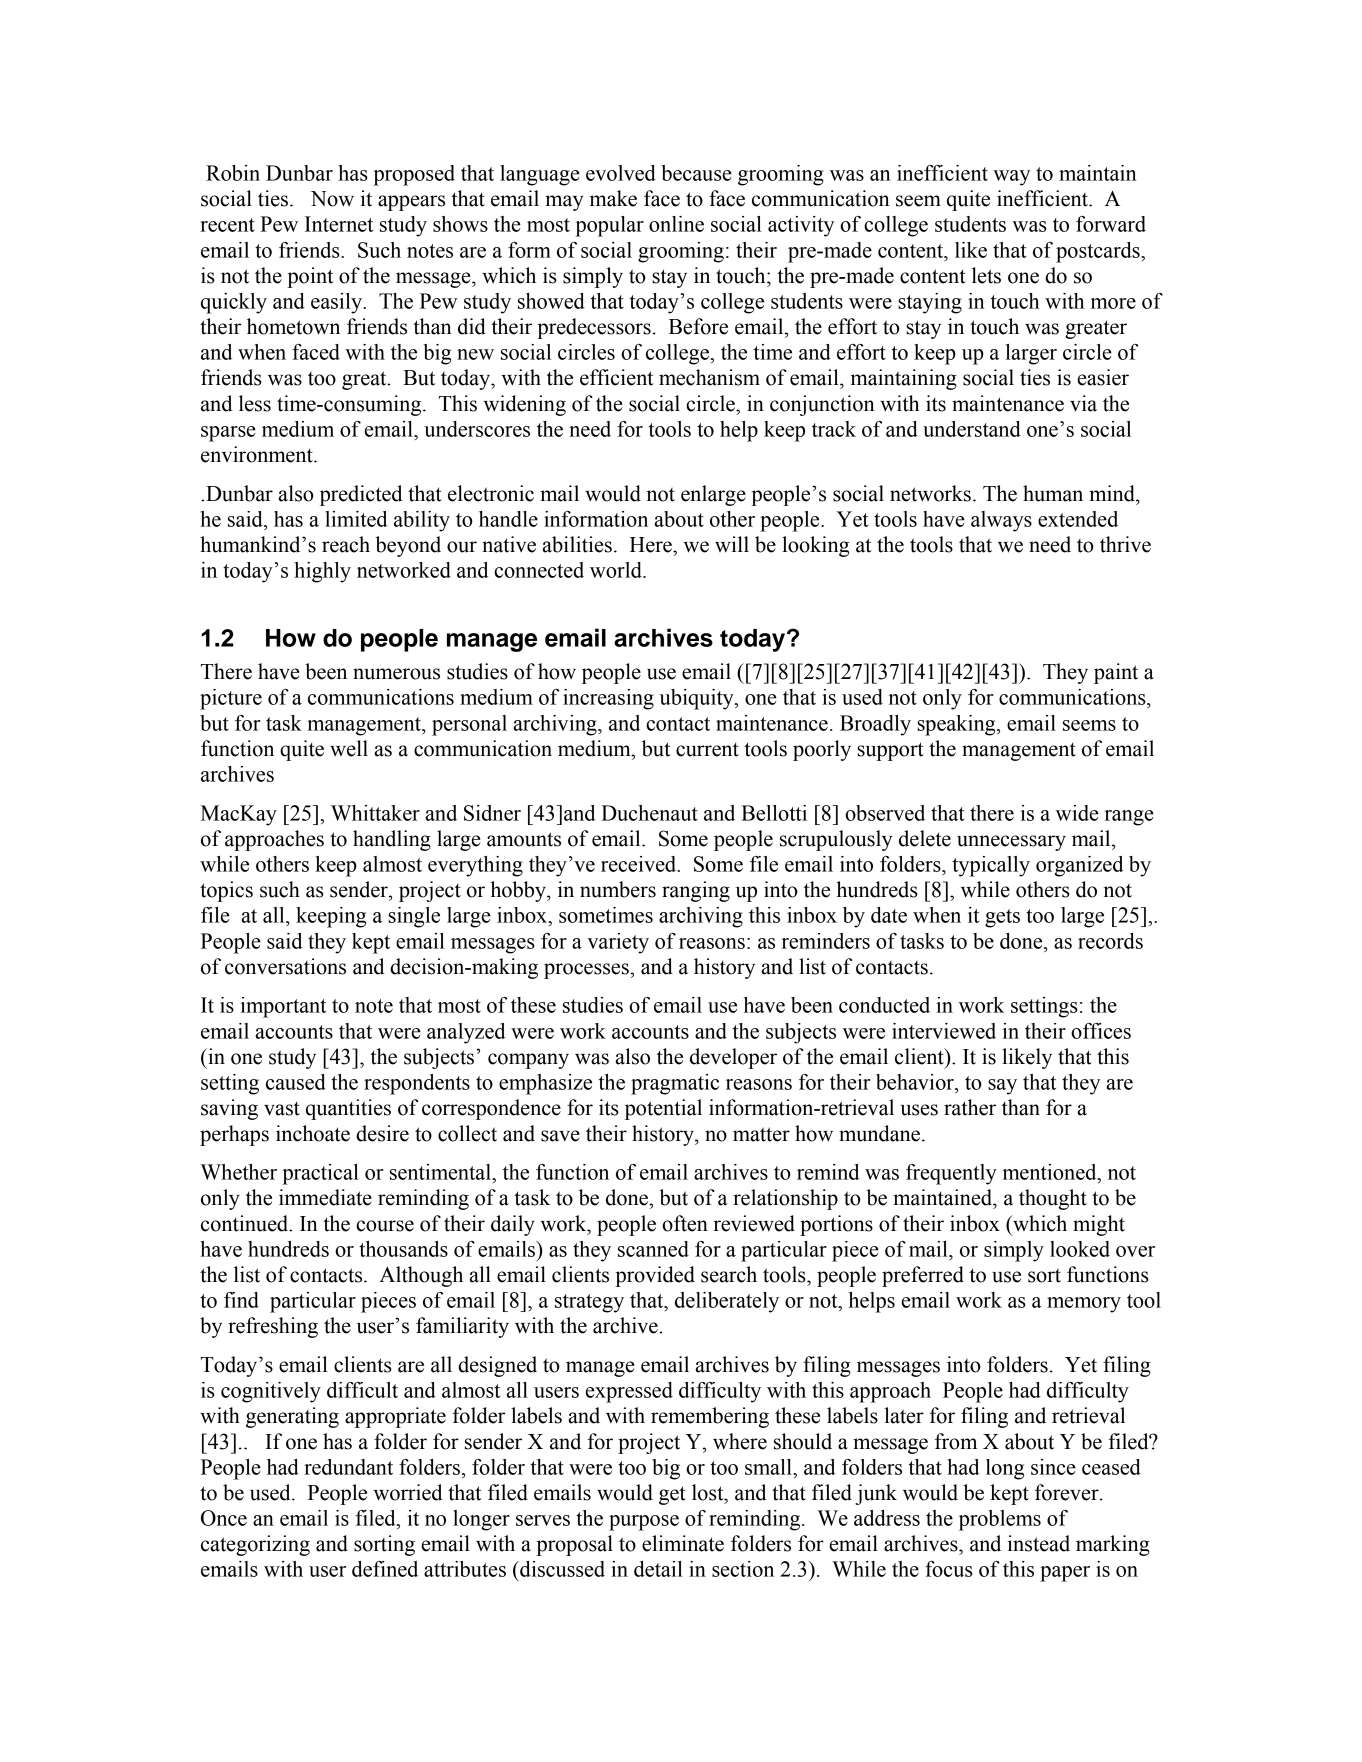 This screenshot has width=1362, height=1762. Describe the element at coordinates (683, 1543) in the screenshot. I see `eliminate` at that location.
